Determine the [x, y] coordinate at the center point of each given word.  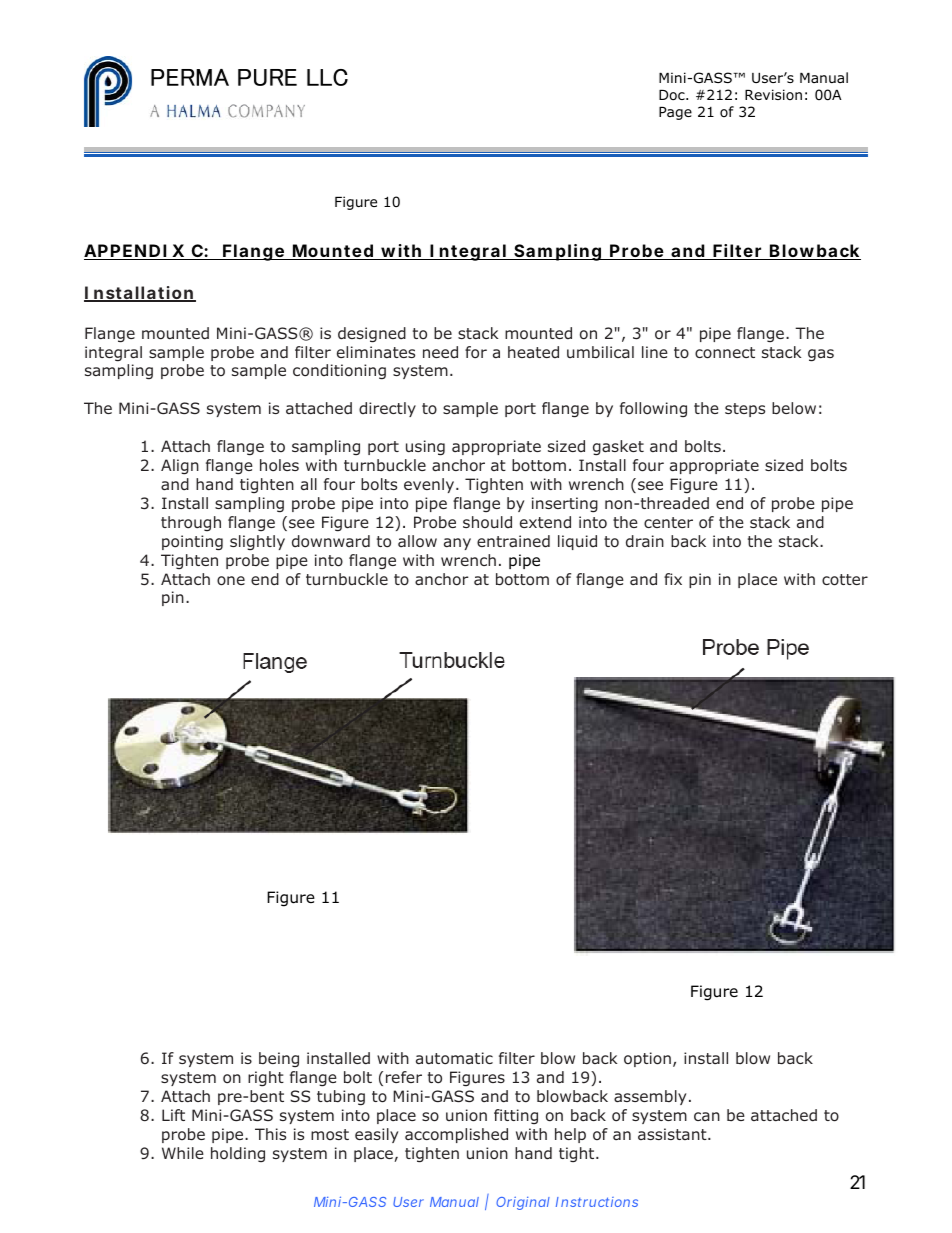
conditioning [339, 371]
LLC [327, 77]
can [707, 1116]
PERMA [190, 77]
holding [238, 1154]
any [457, 544]
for [476, 352]
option [647, 1059]
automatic [454, 1058]
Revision [773, 94]
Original [523, 1203]
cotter [845, 580]
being [279, 1059]
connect [725, 353]
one [231, 581]
